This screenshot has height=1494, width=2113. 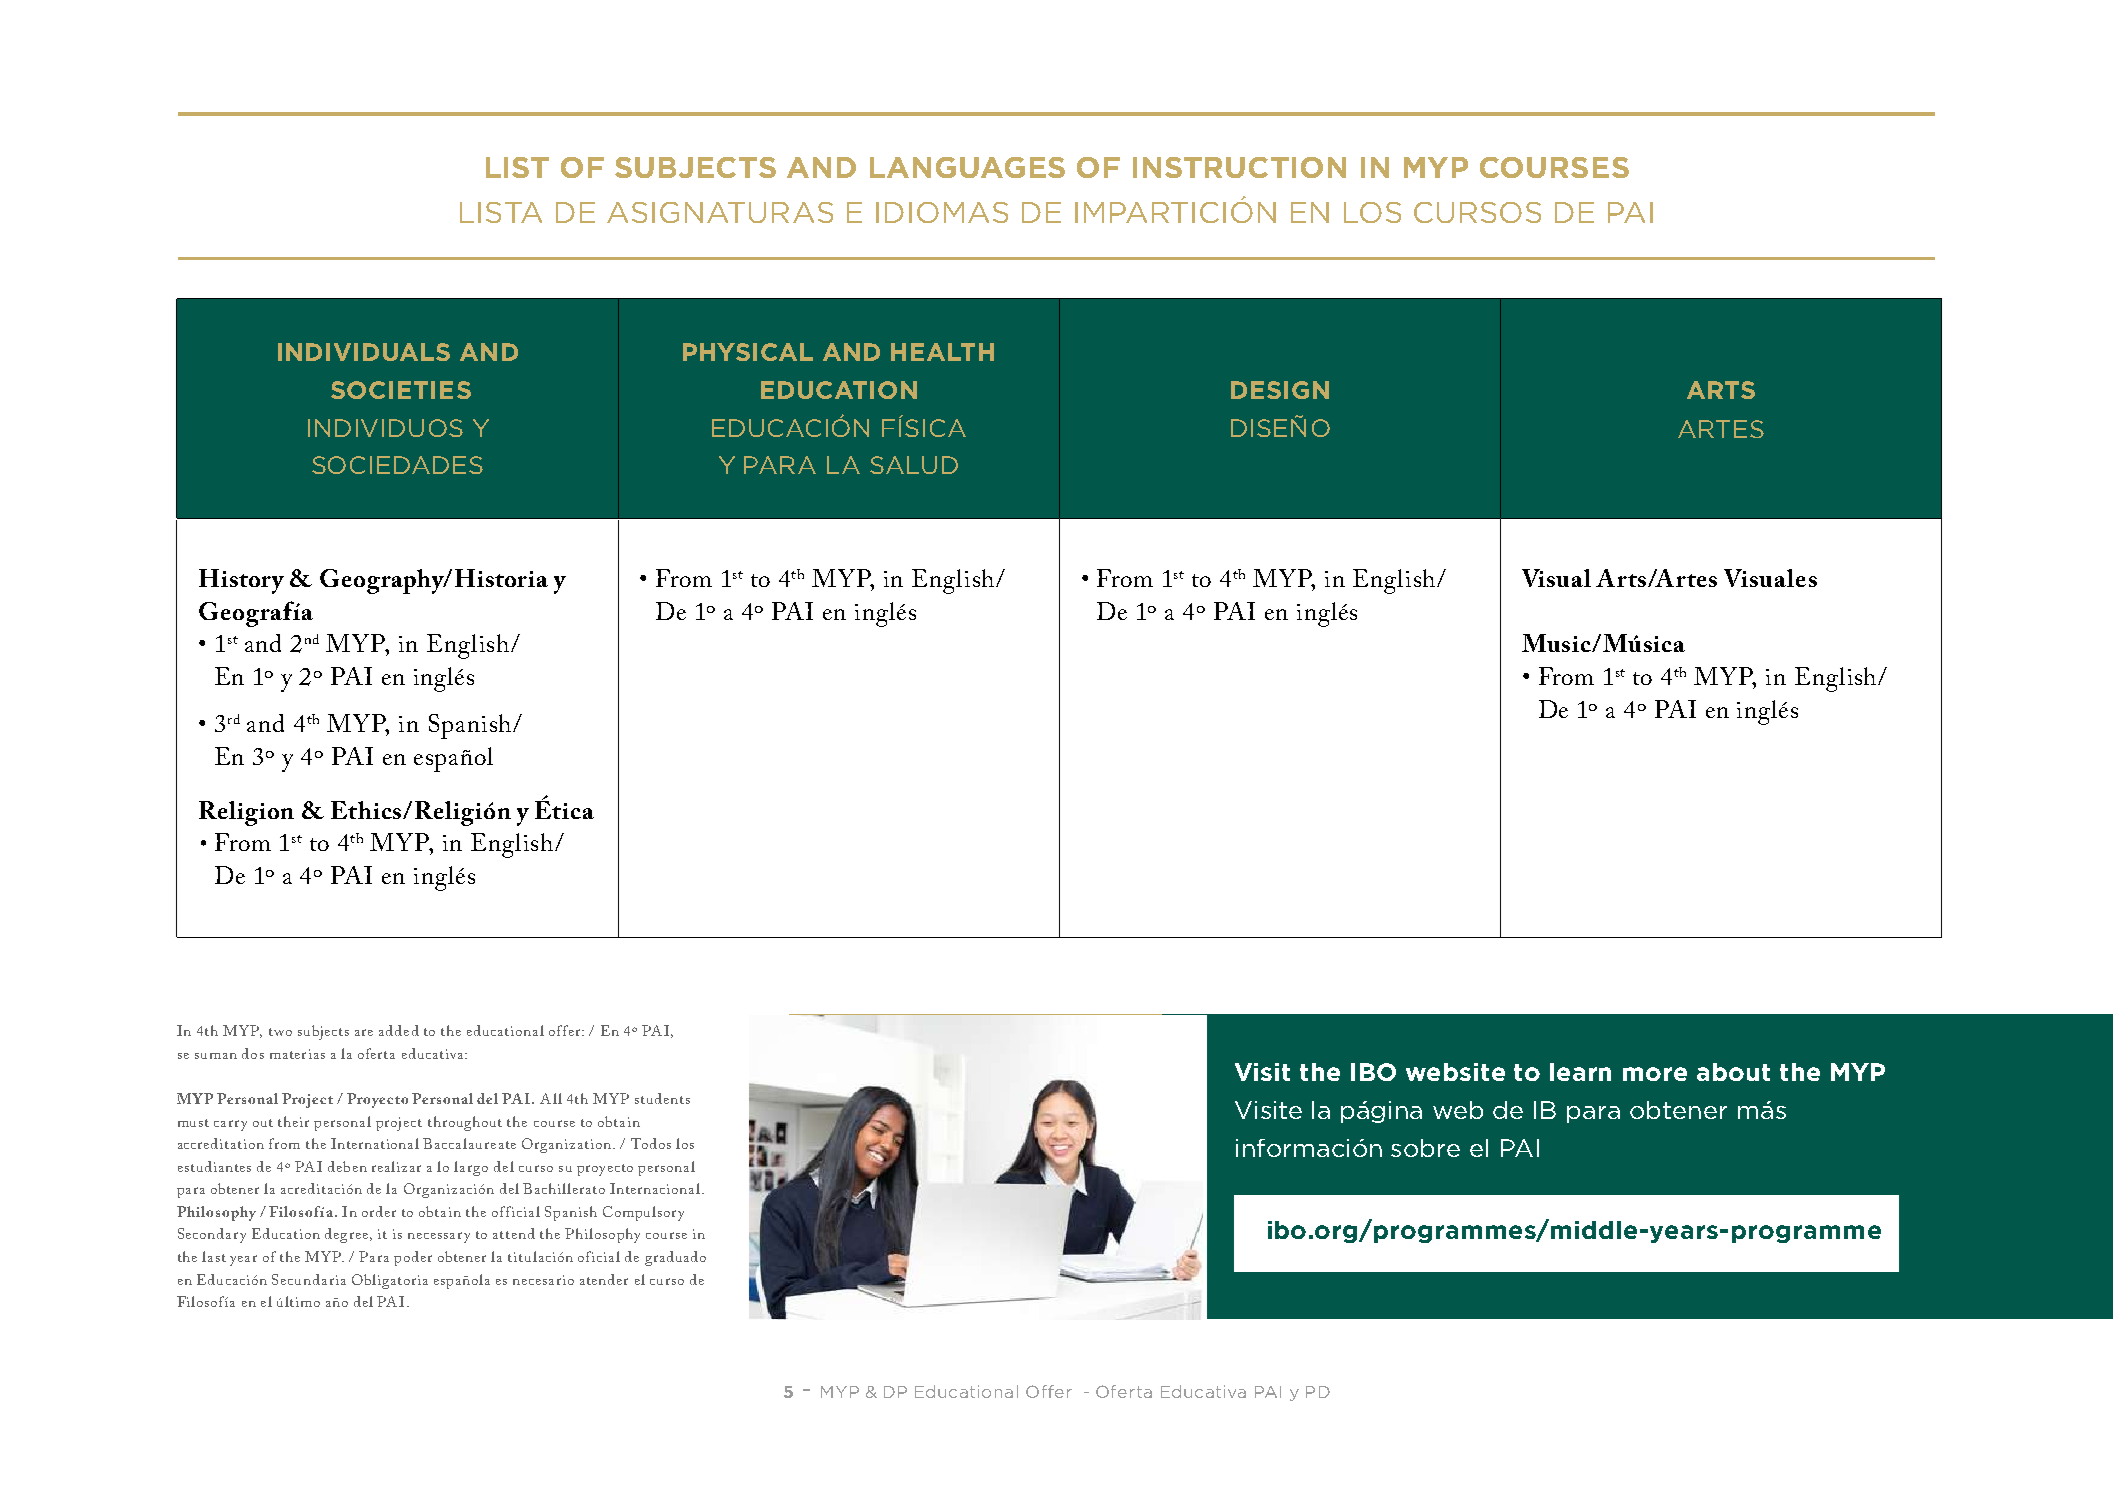 I want to click on INSTRUCTION, so click(x=1239, y=167).
